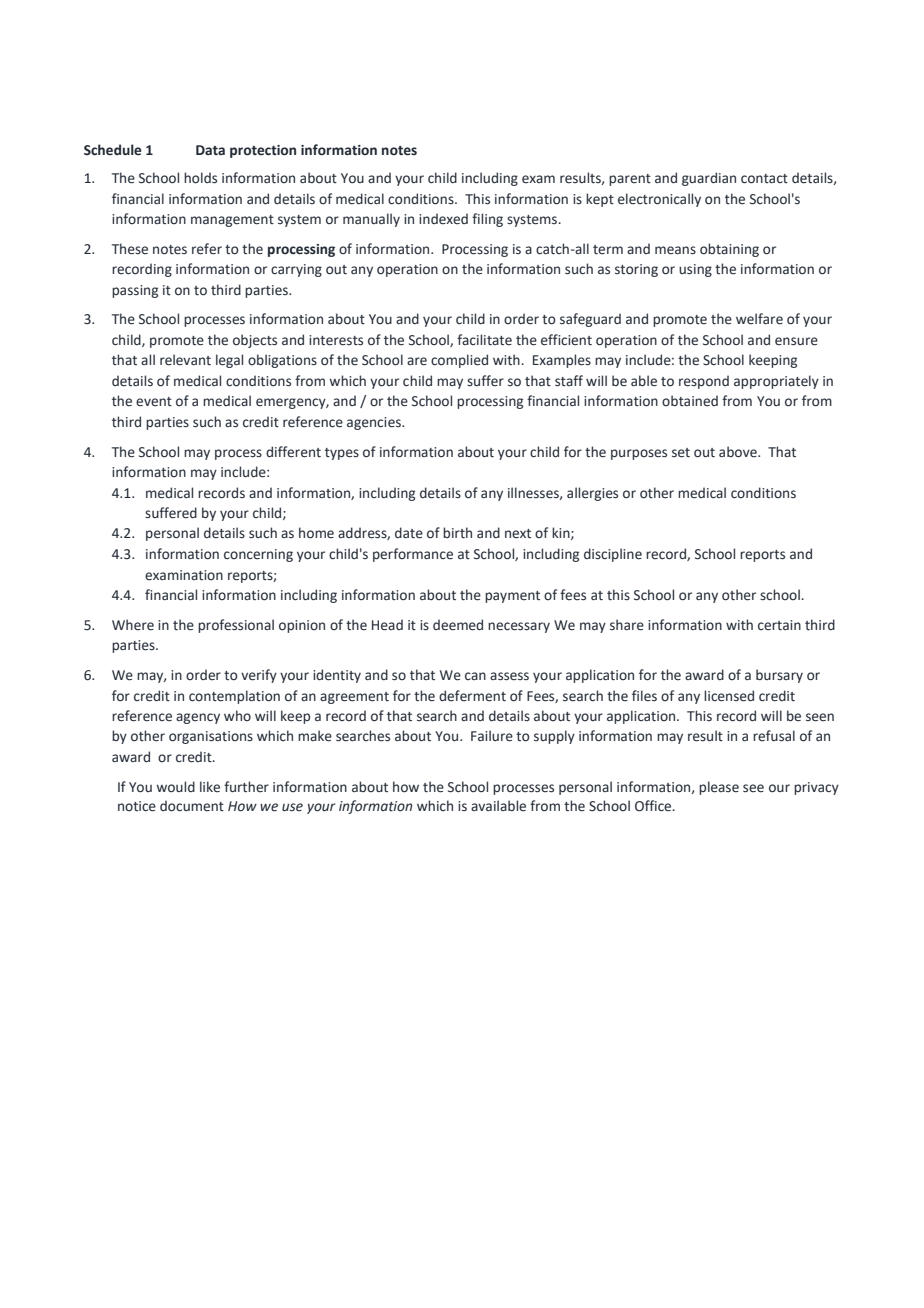 This screenshot has width=924, height=1308. Describe the element at coordinates (258, 555) in the screenshot. I see `concerning` at that location.
